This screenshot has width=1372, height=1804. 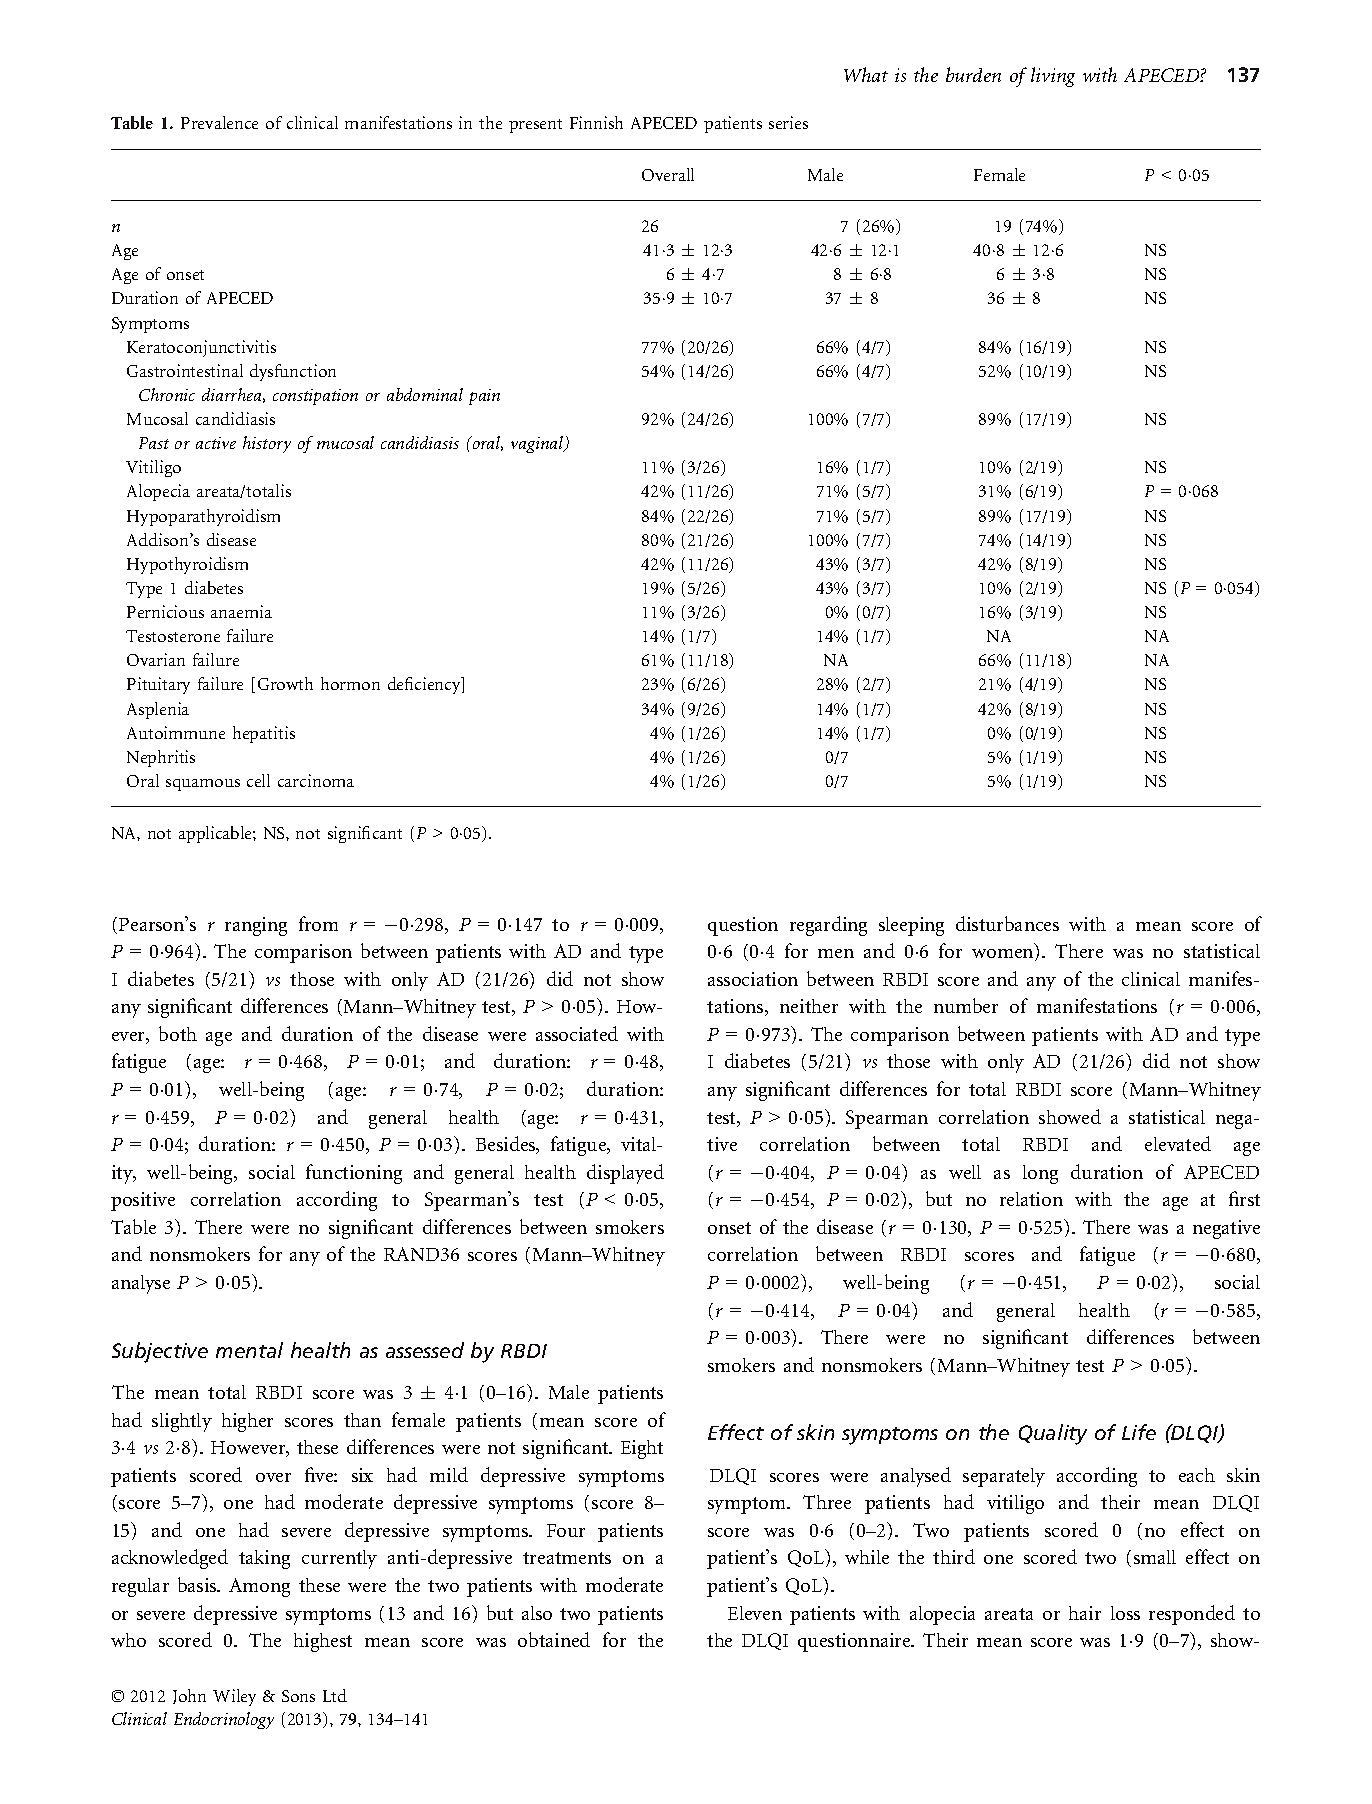 What do you see at coordinates (1053, 77) in the screenshot?
I see `living` at bounding box center [1053, 77].
